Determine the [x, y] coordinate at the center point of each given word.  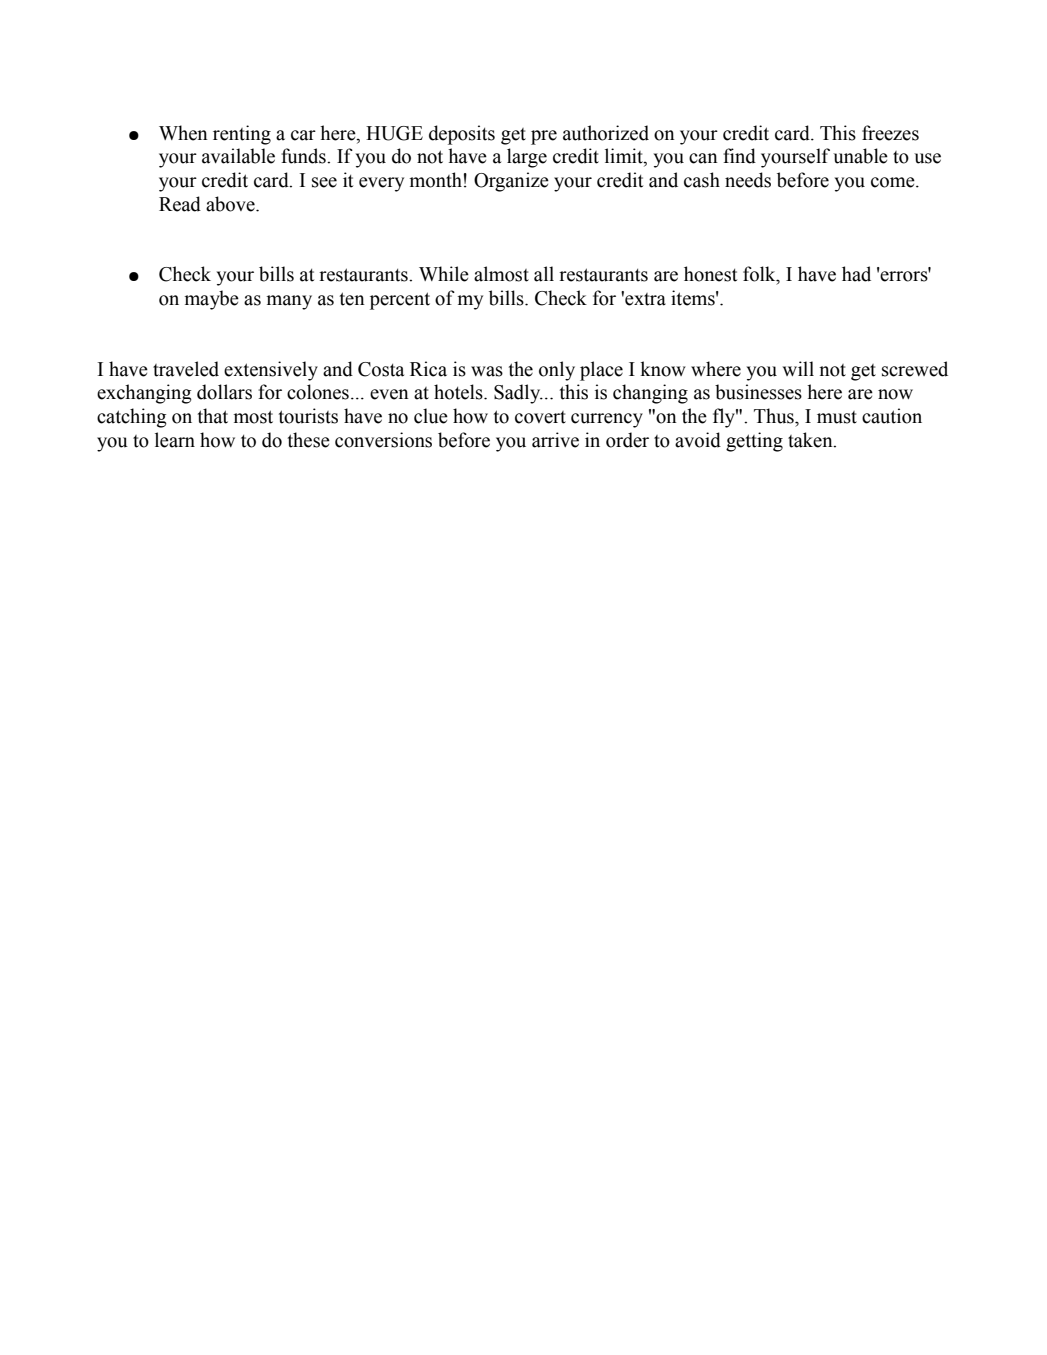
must [837, 417]
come [894, 182]
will [798, 368]
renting [242, 135]
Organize [511, 182]
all [544, 274]
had [856, 274]
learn [175, 440]
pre [544, 137]
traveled [186, 369]
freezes [890, 133]
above [231, 204]
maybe [212, 300]
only [557, 371]
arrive [555, 440]
